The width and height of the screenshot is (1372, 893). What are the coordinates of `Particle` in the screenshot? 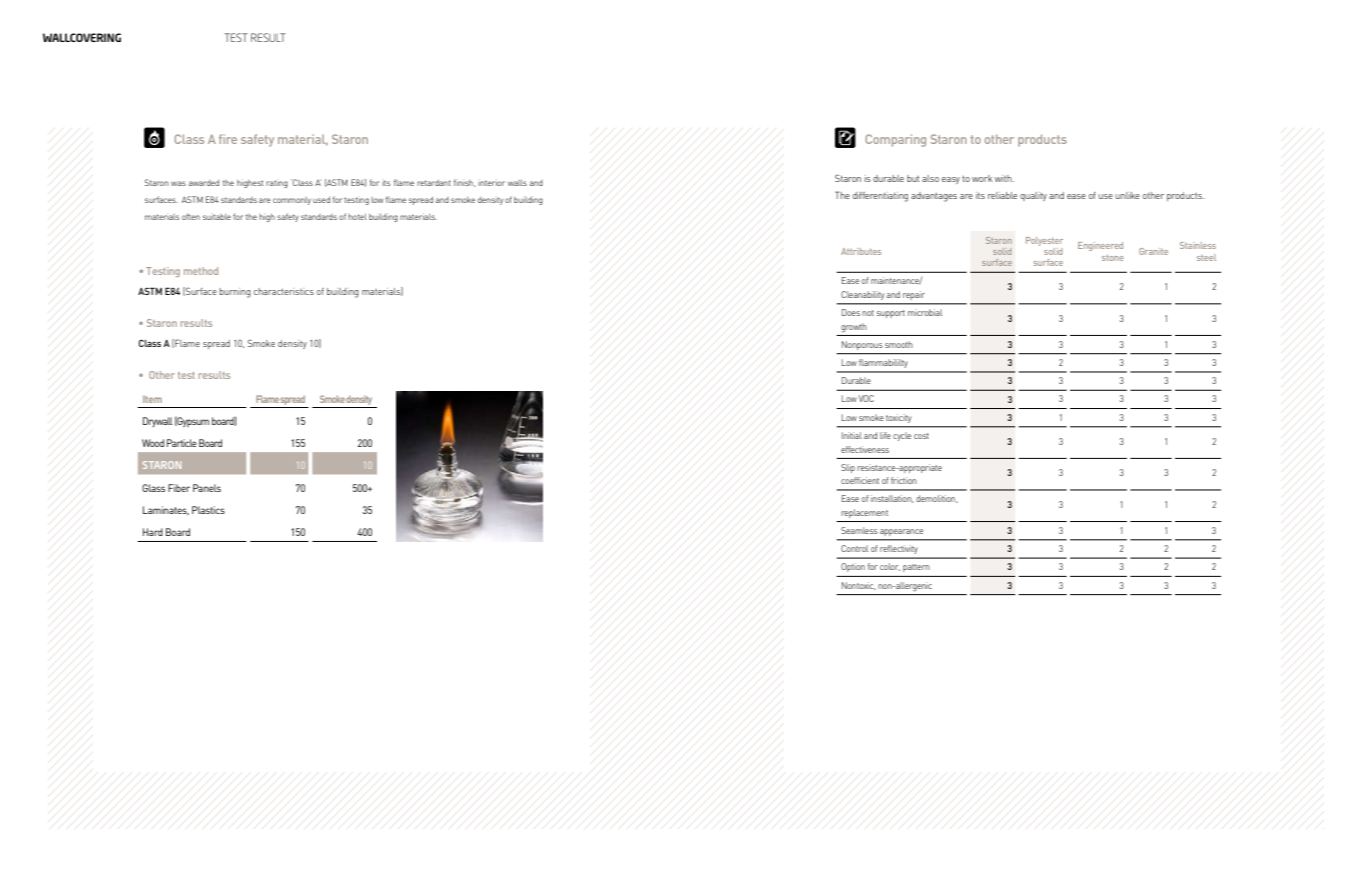 It's located at (182, 443).
